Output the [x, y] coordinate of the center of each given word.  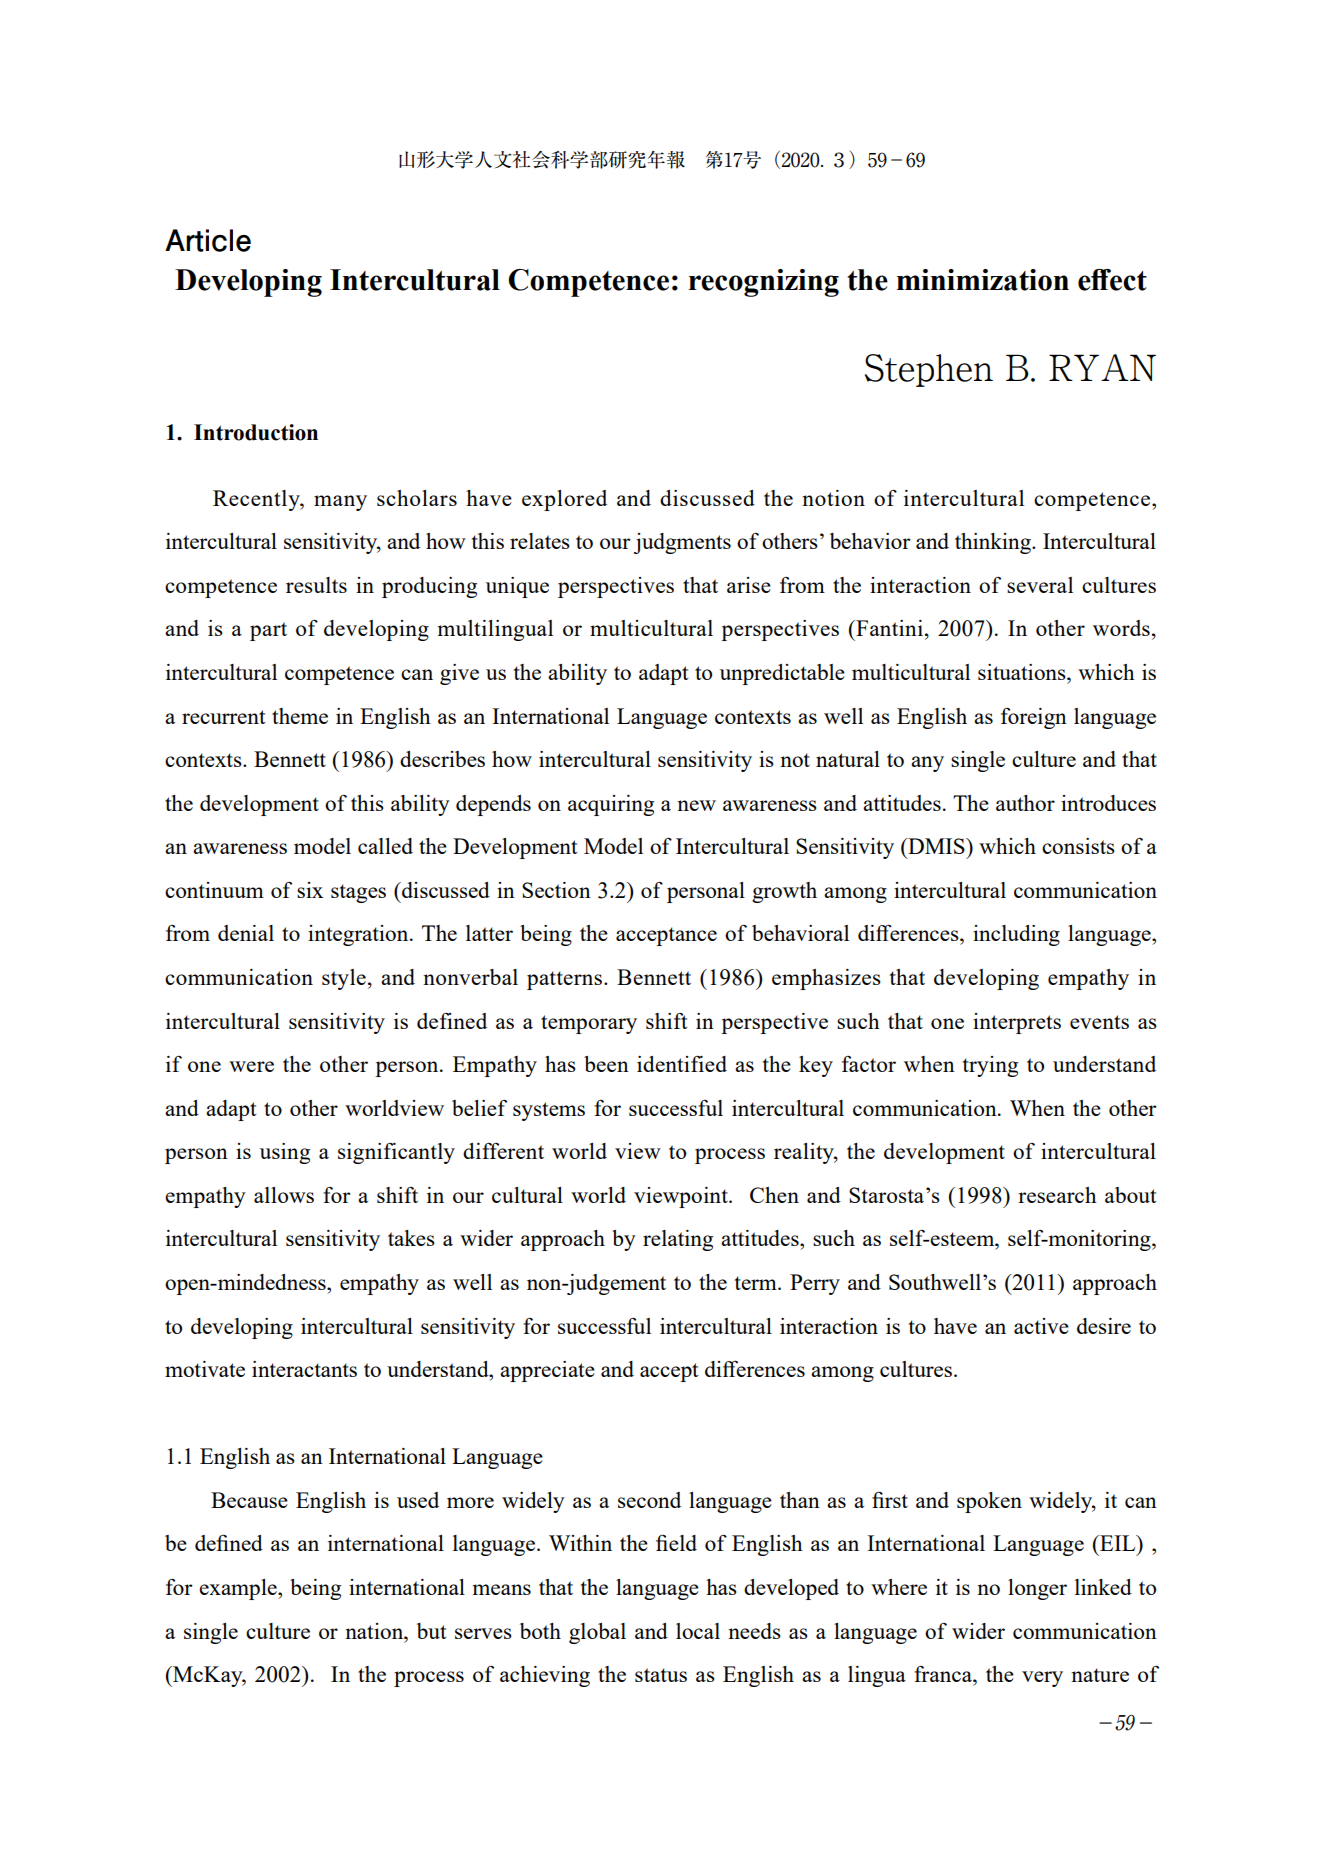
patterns [564, 980]
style [344, 979]
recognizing [764, 283]
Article [208, 240]
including [1016, 935]
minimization [983, 280]
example [239, 1589]
